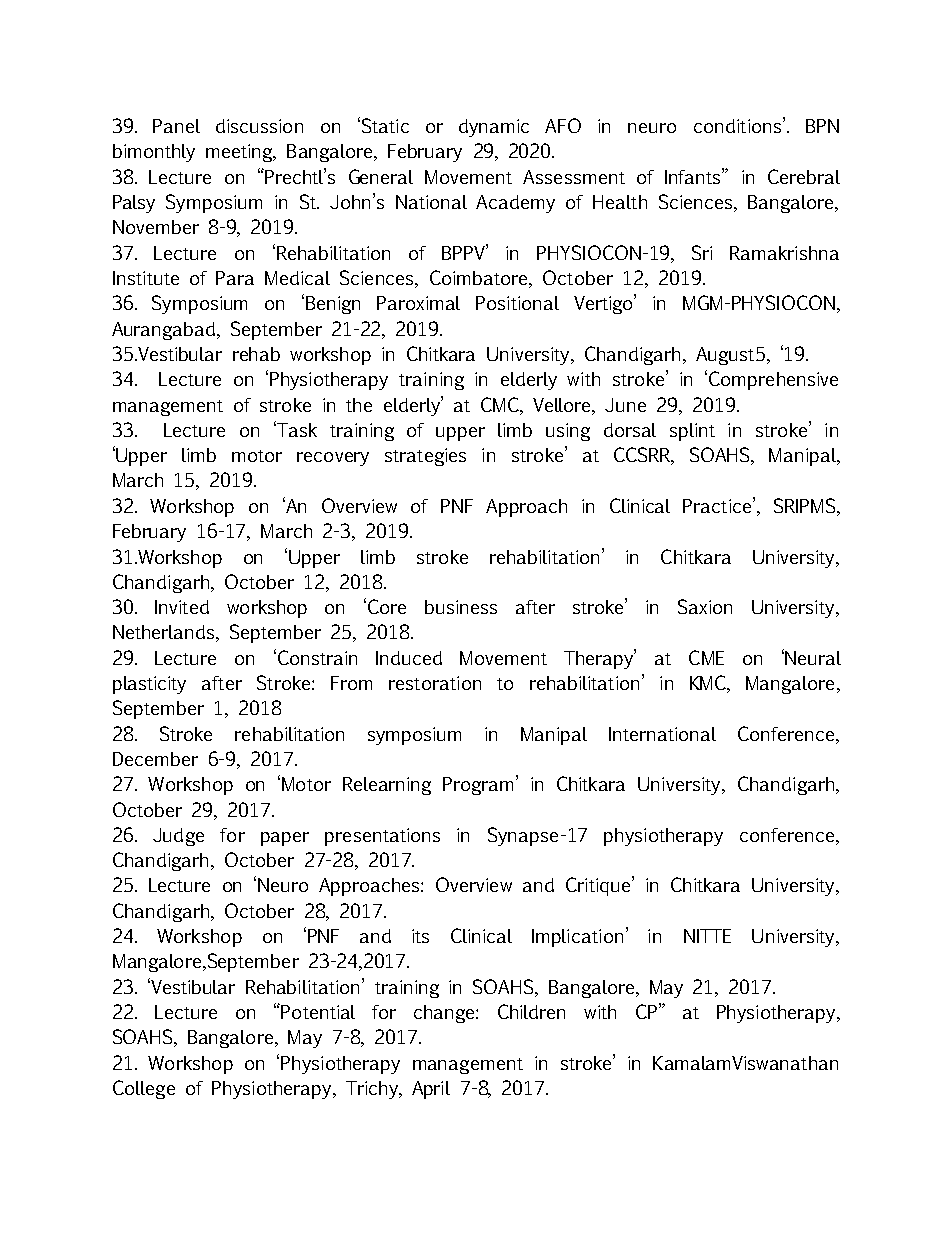  Describe the element at coordinates (144, 1089) in the screenshot. I see `College` at that location.
